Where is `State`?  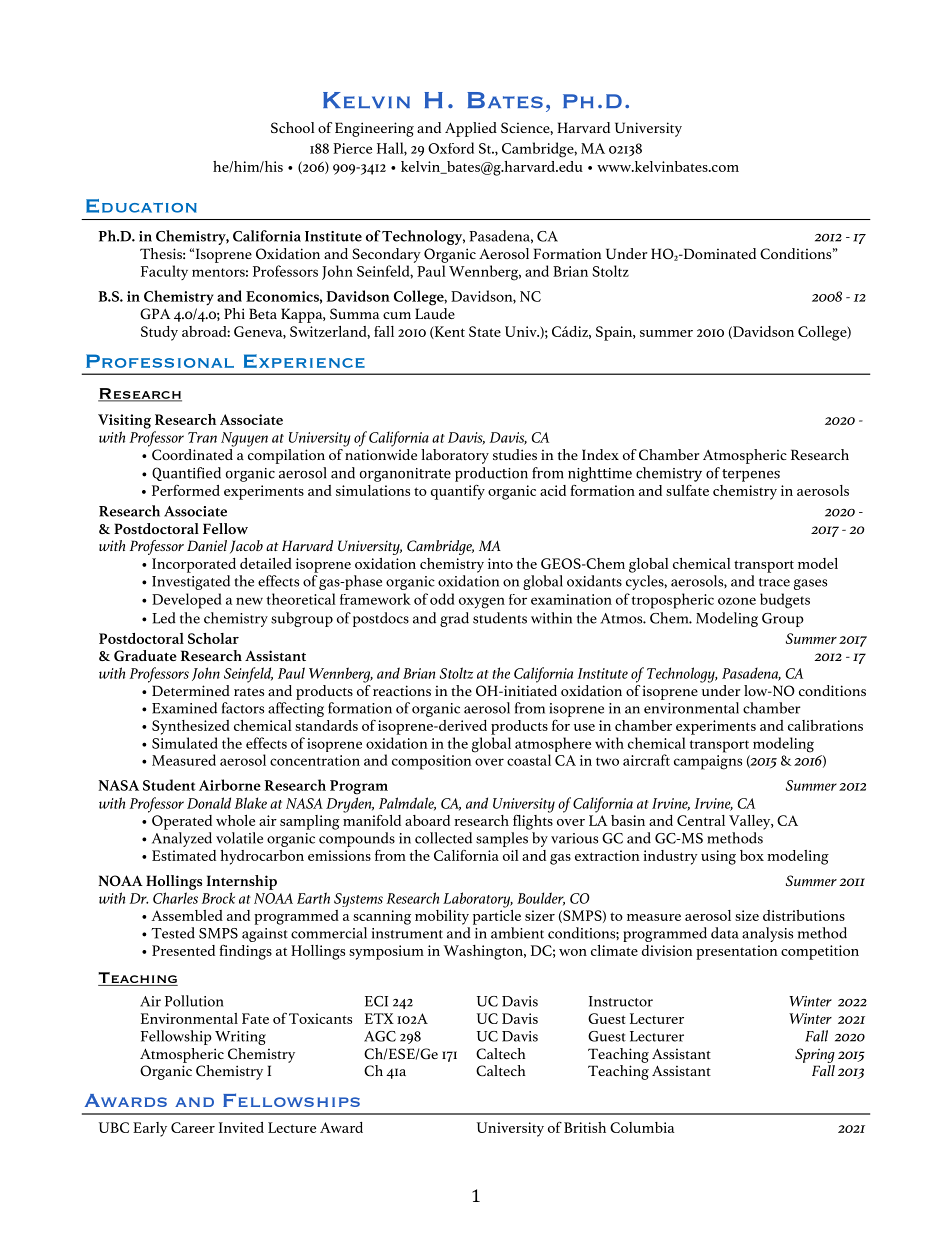
State is located at coordinates (485, 331).
